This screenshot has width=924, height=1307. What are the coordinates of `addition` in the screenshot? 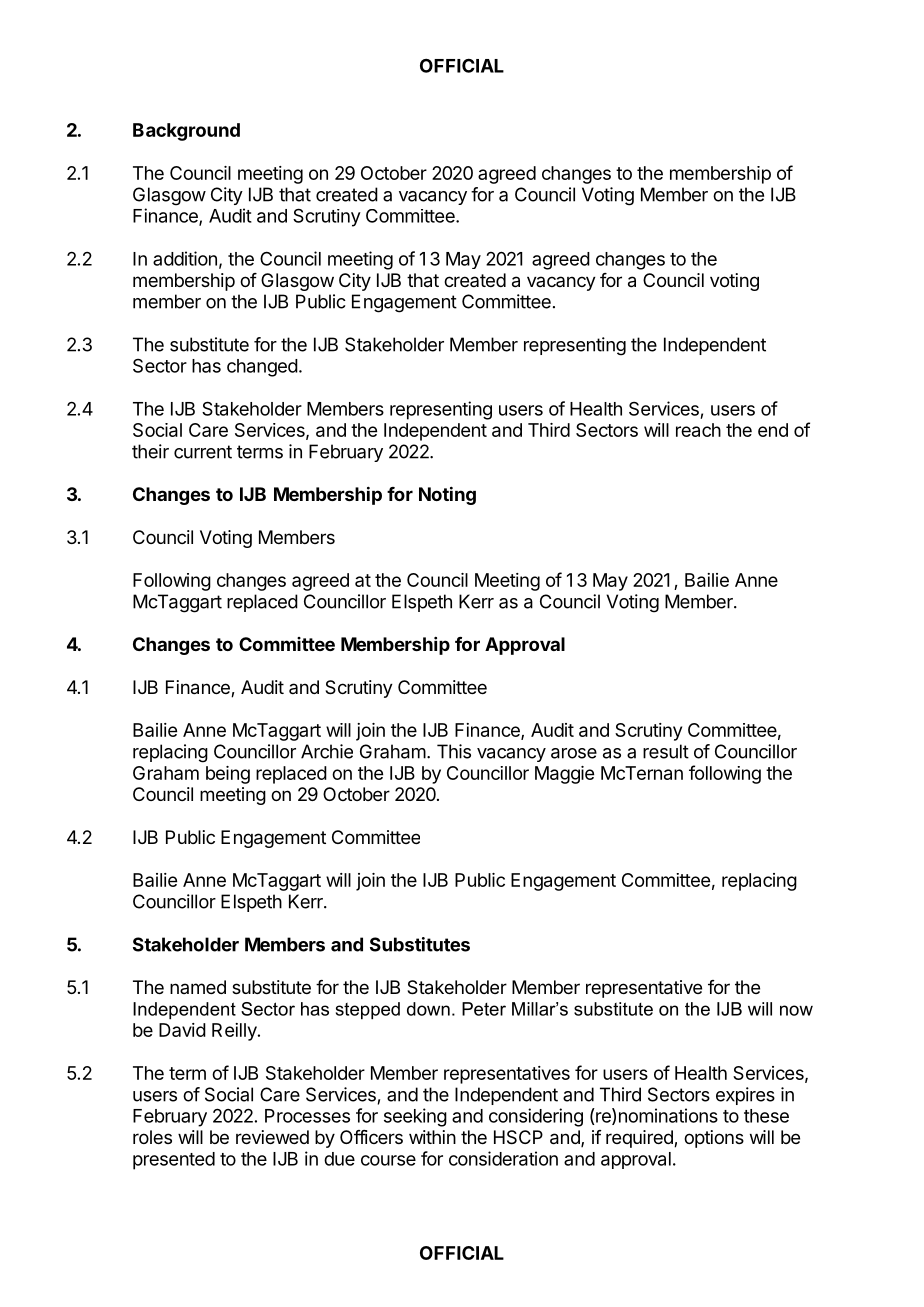 It's located at (185, 258).
